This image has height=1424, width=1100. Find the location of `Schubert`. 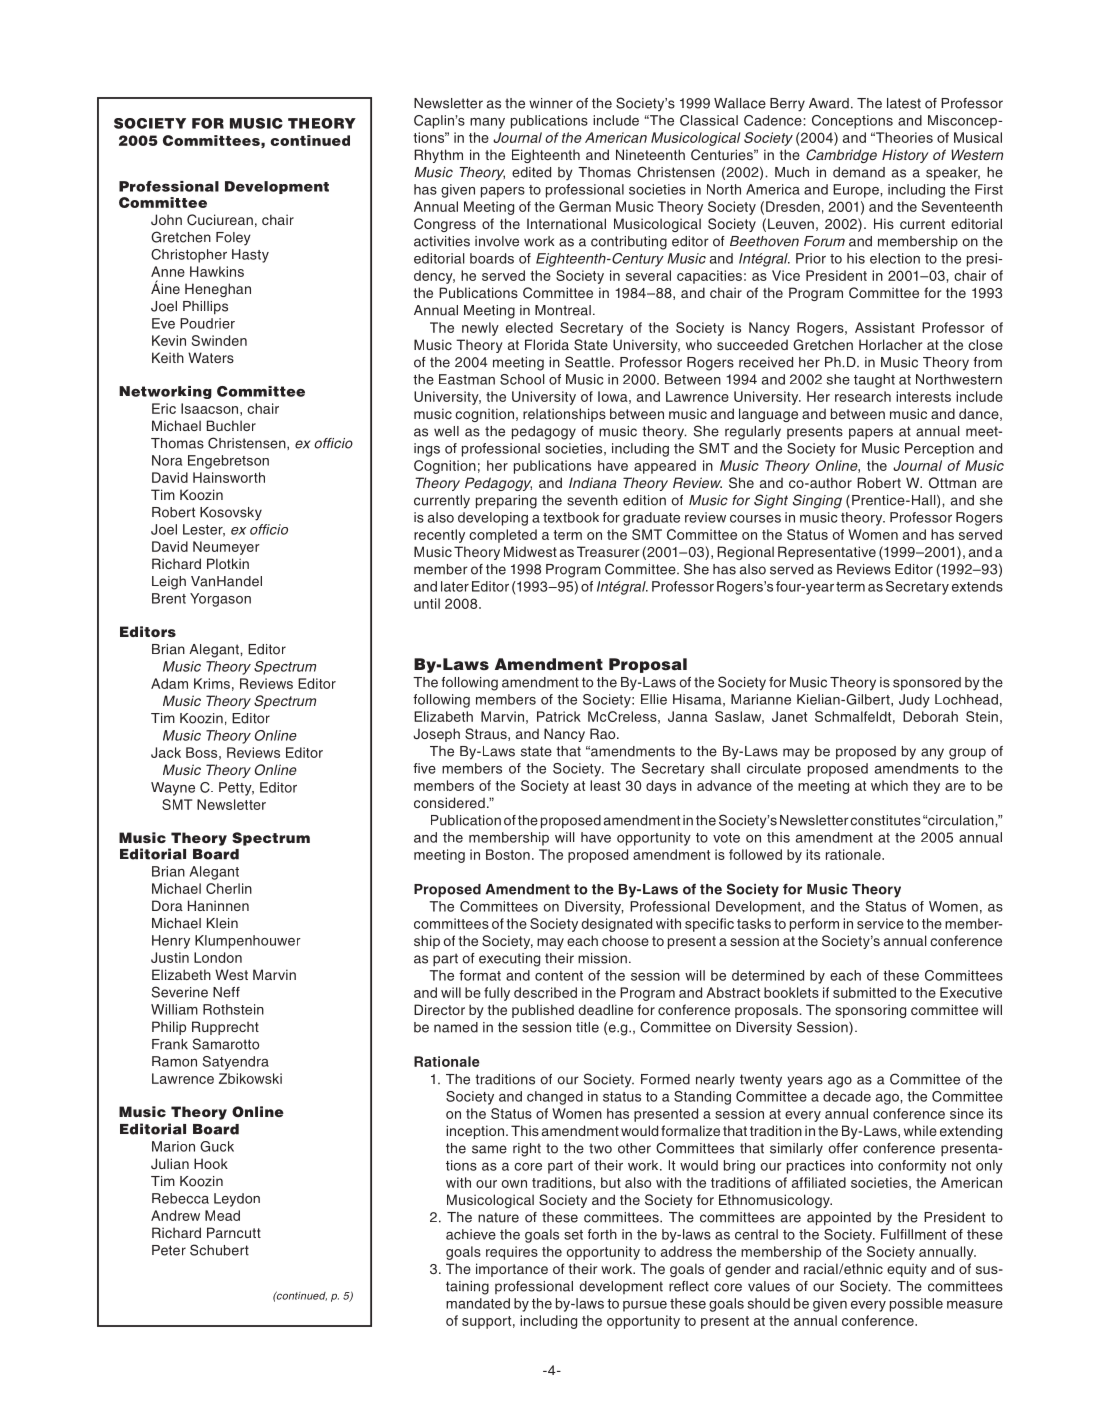

Schubert is located at coordinates (219, 1250).
